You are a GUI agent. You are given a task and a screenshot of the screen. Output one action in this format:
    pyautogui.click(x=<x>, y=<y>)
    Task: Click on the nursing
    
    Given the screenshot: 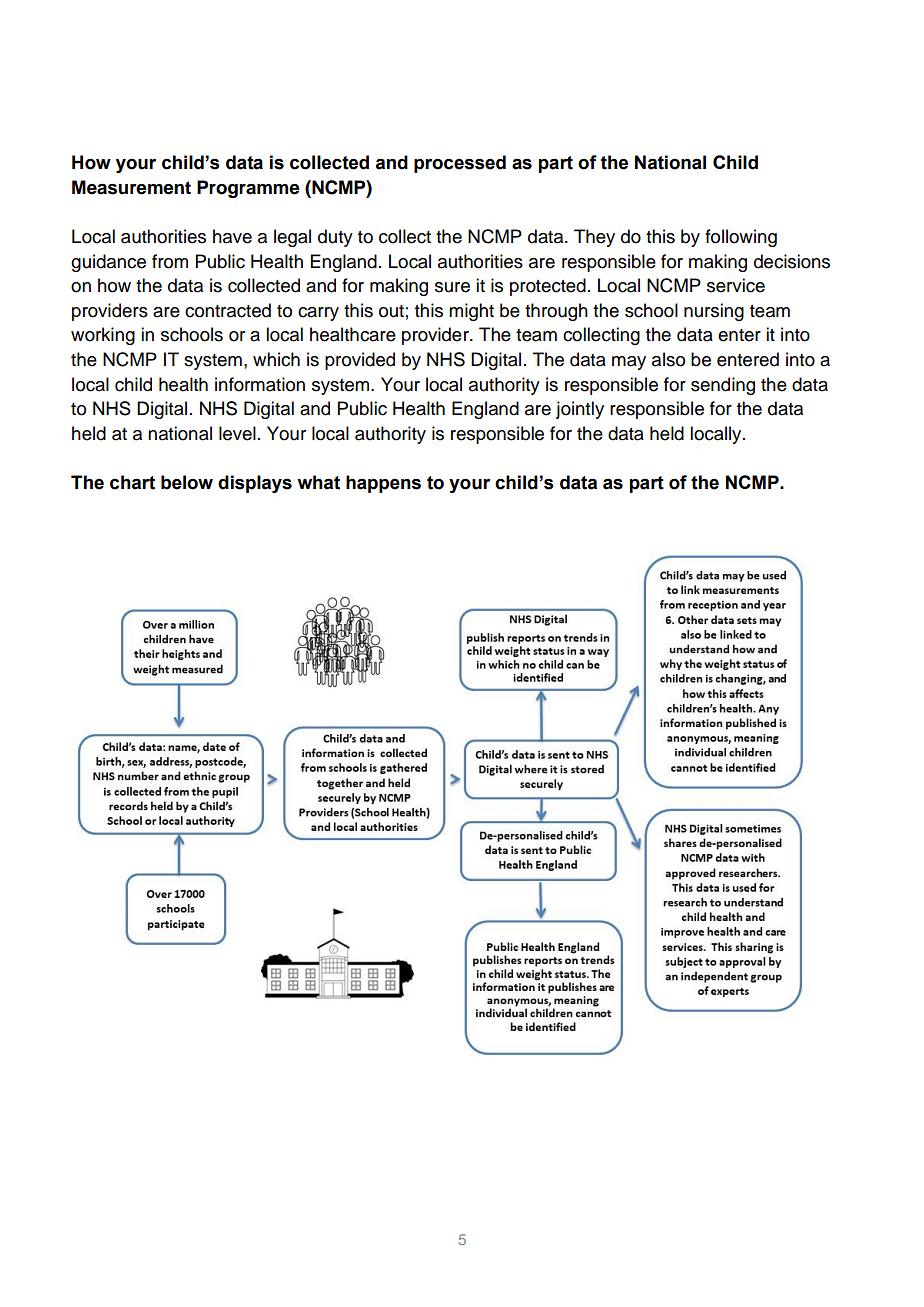 What is the action you would take?
    pyautogui.click(x=714, y=312)
